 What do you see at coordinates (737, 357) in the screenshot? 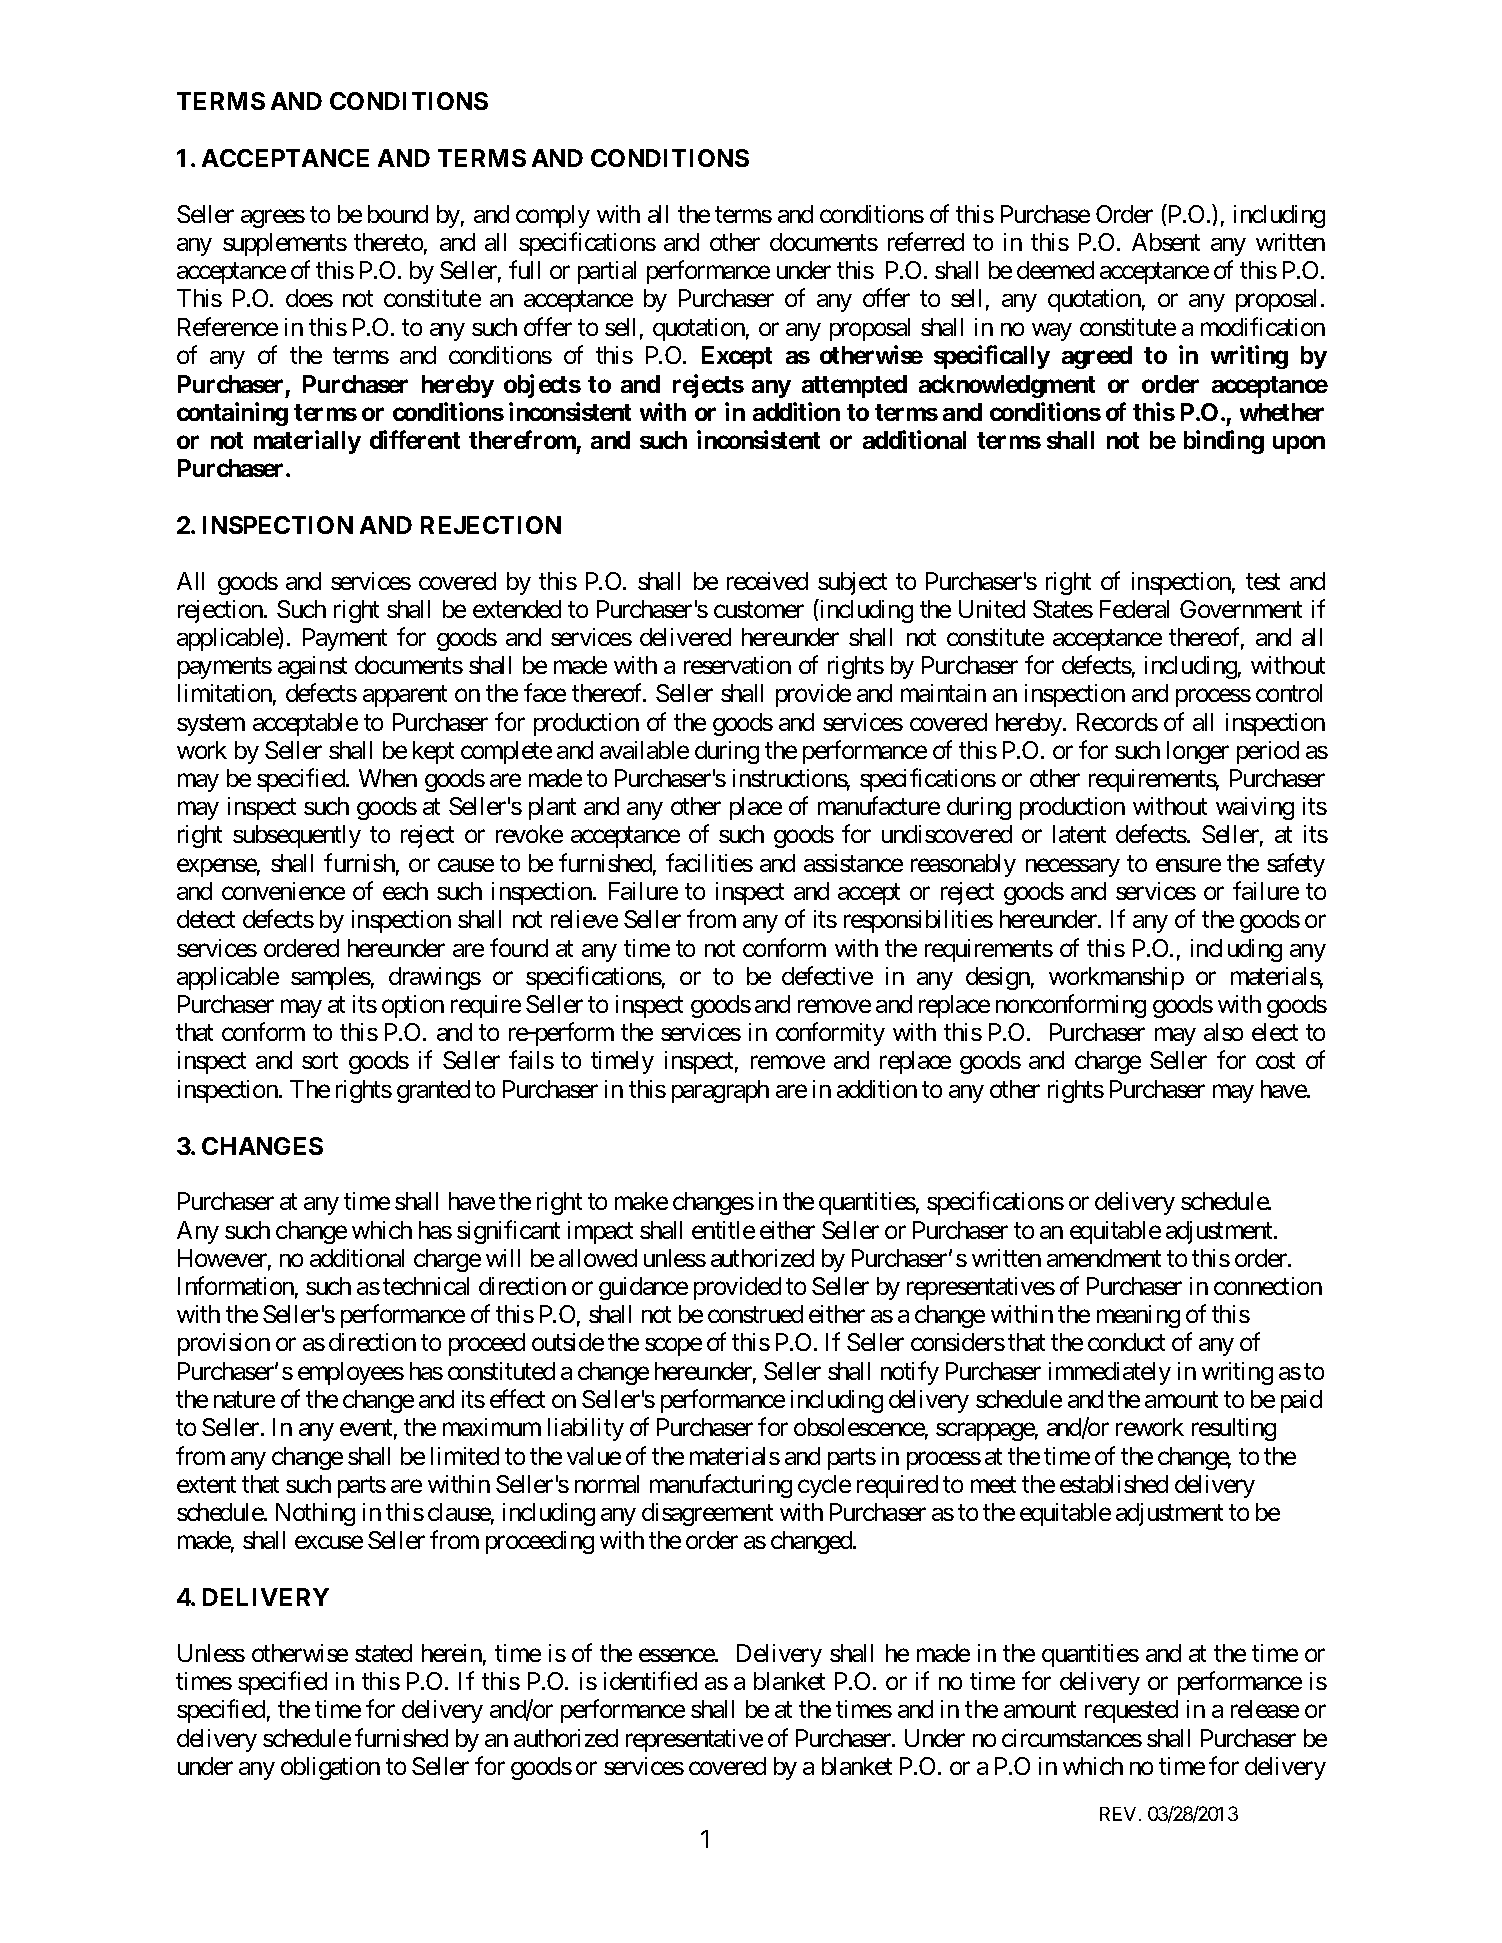
I see `Except` at bounding box center [737, 357].
